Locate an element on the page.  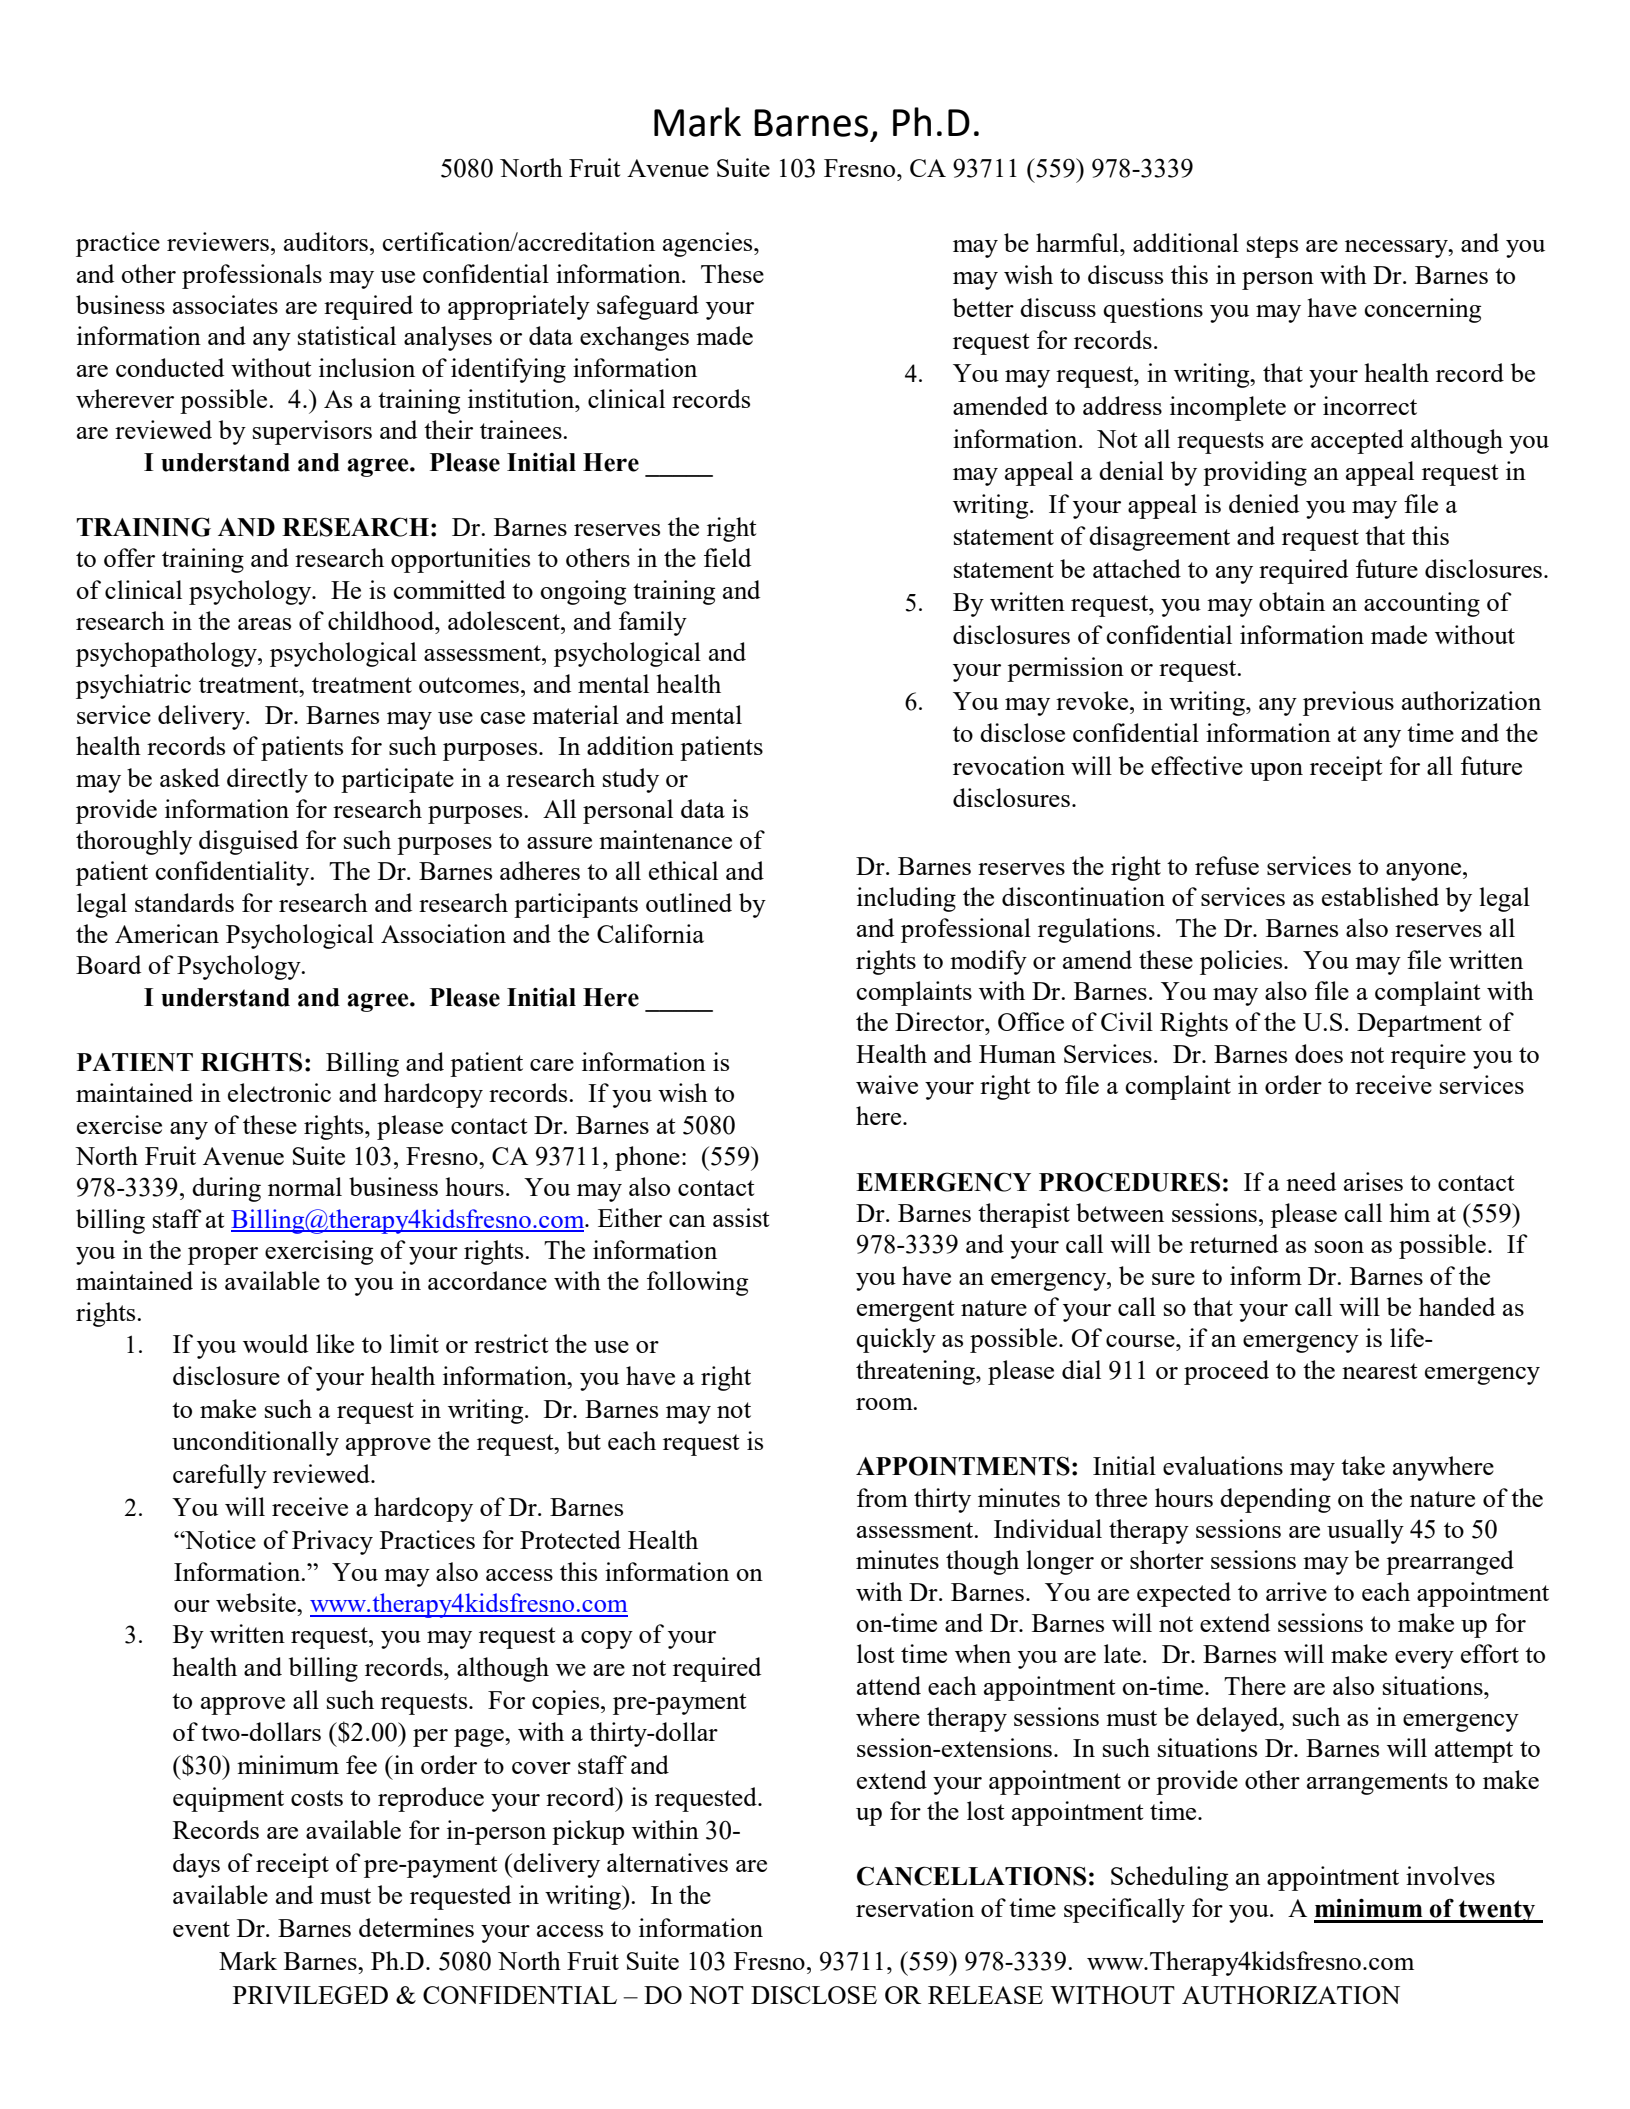
electronic is located at coordinates (279, 1092).
